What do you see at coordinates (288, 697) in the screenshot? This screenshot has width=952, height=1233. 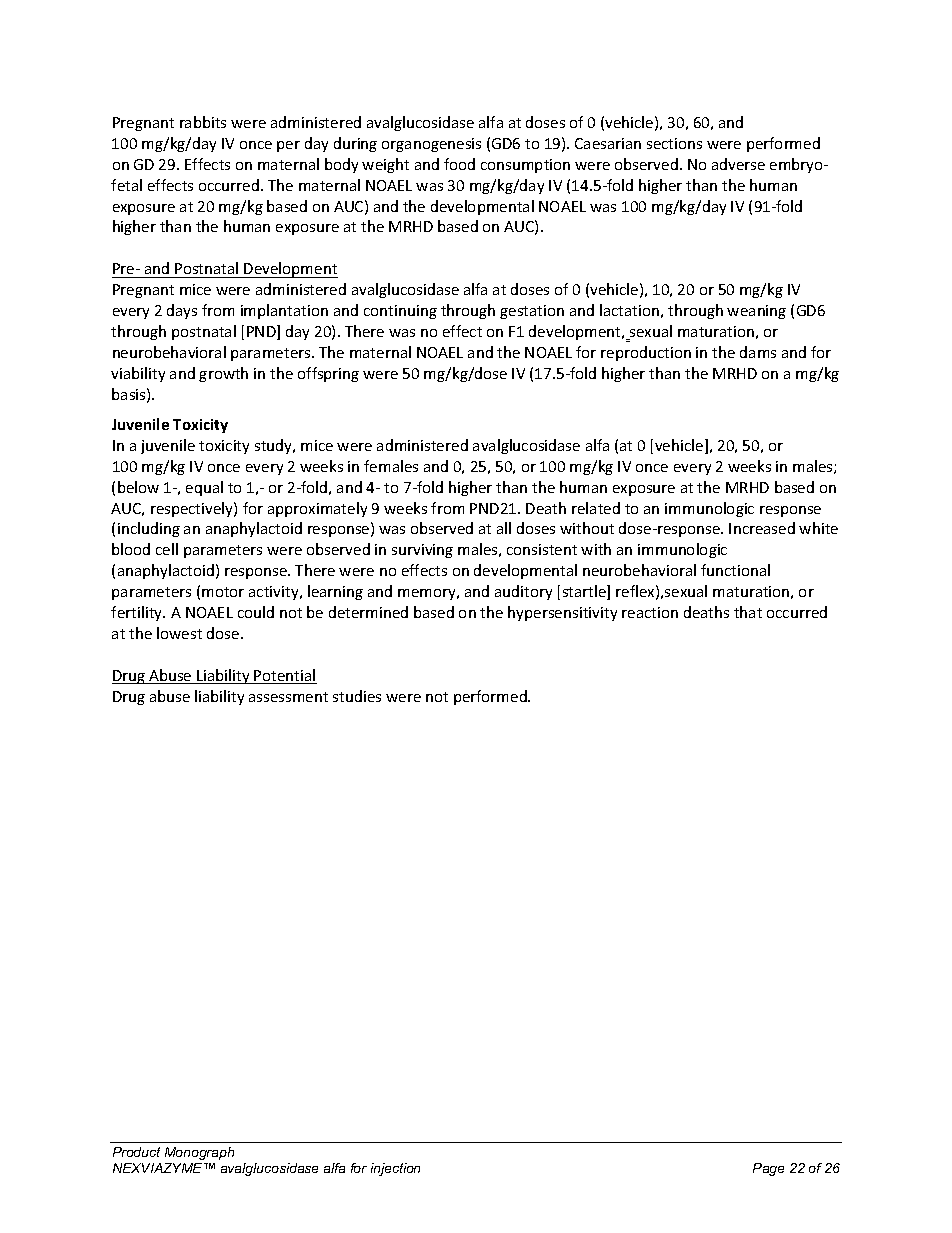 I see `assessment` at bounding box center [288, 697].
